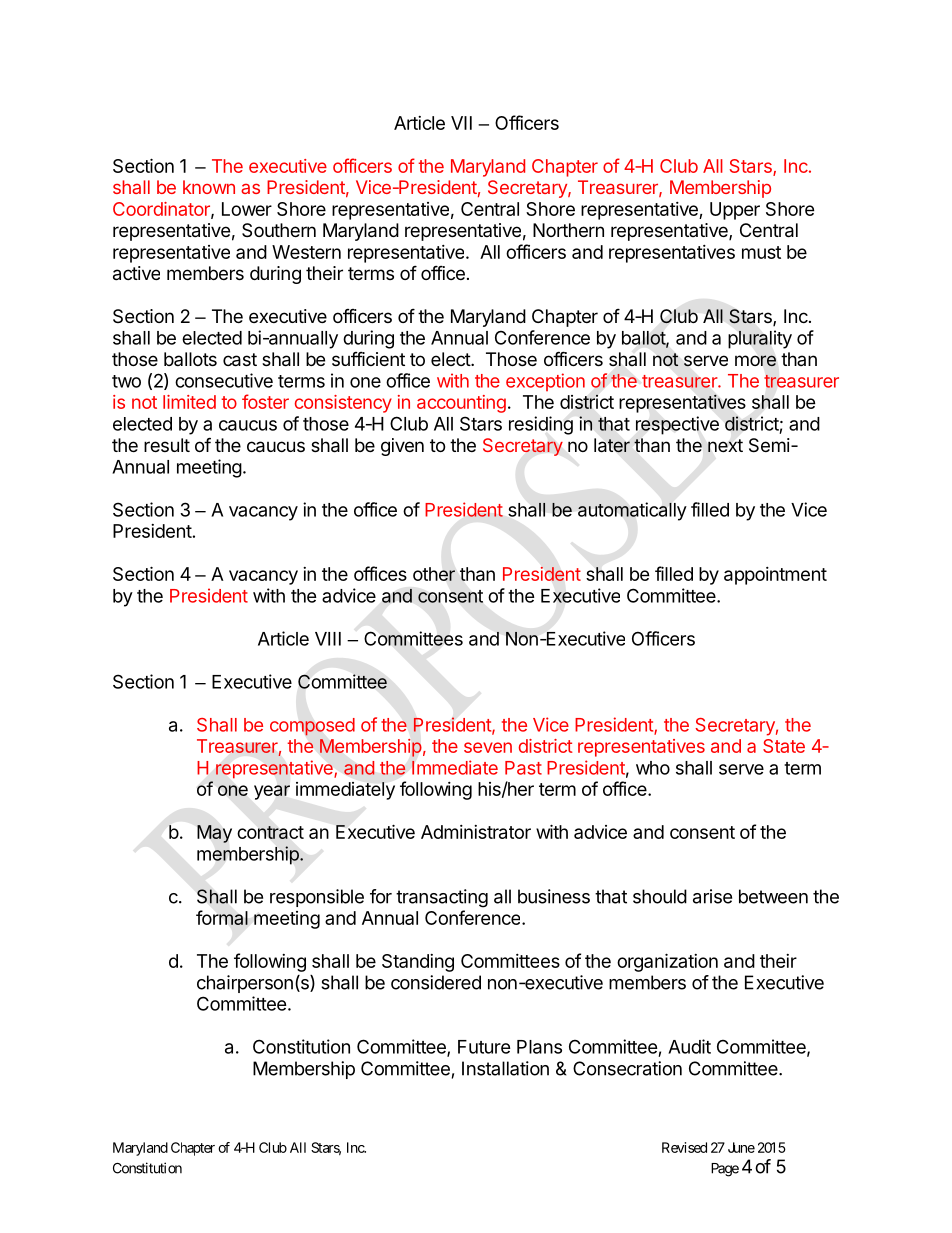 The image size is (952, 1233). I want to click on Northern, so click(568, 230).
